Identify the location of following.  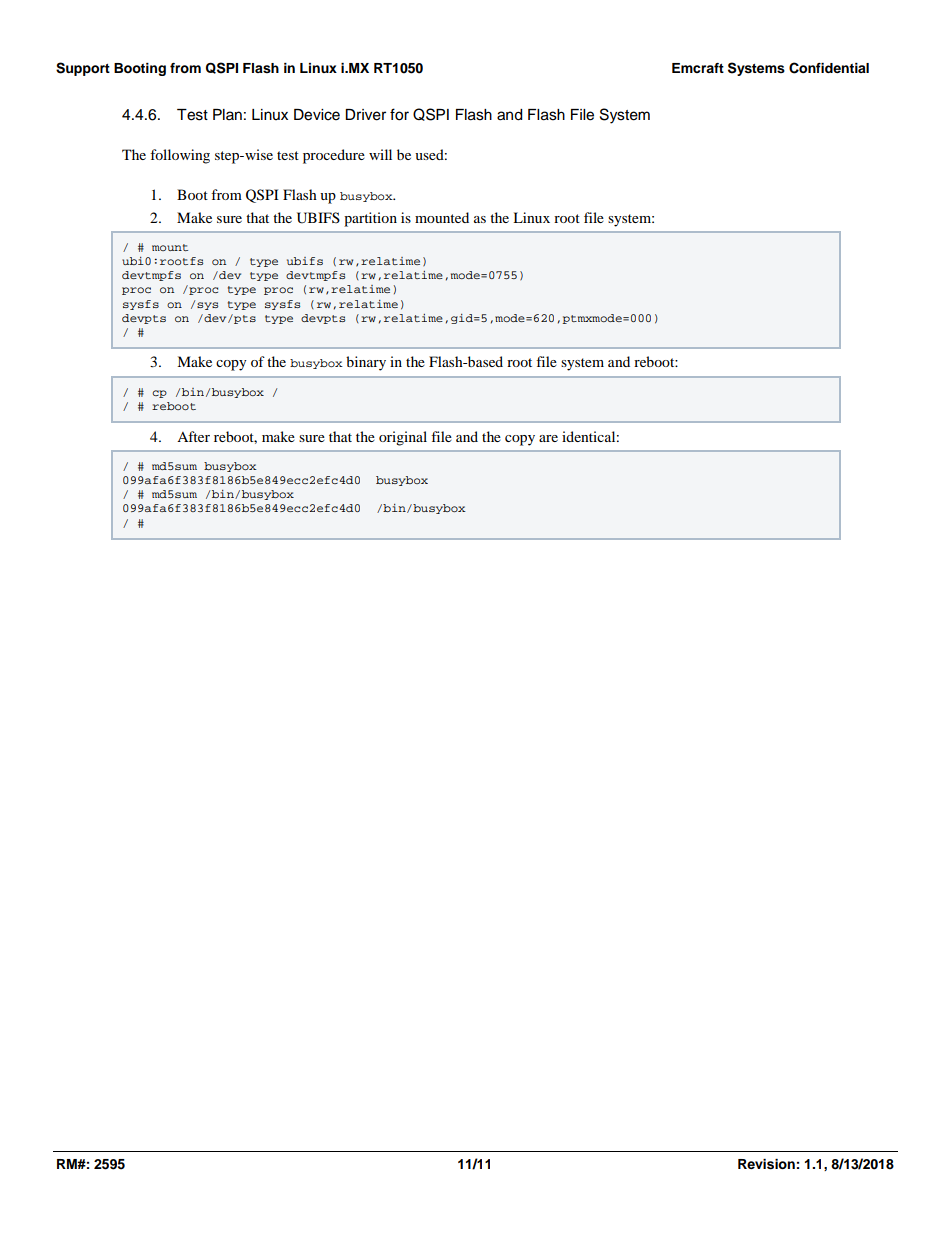
(180, 156).
